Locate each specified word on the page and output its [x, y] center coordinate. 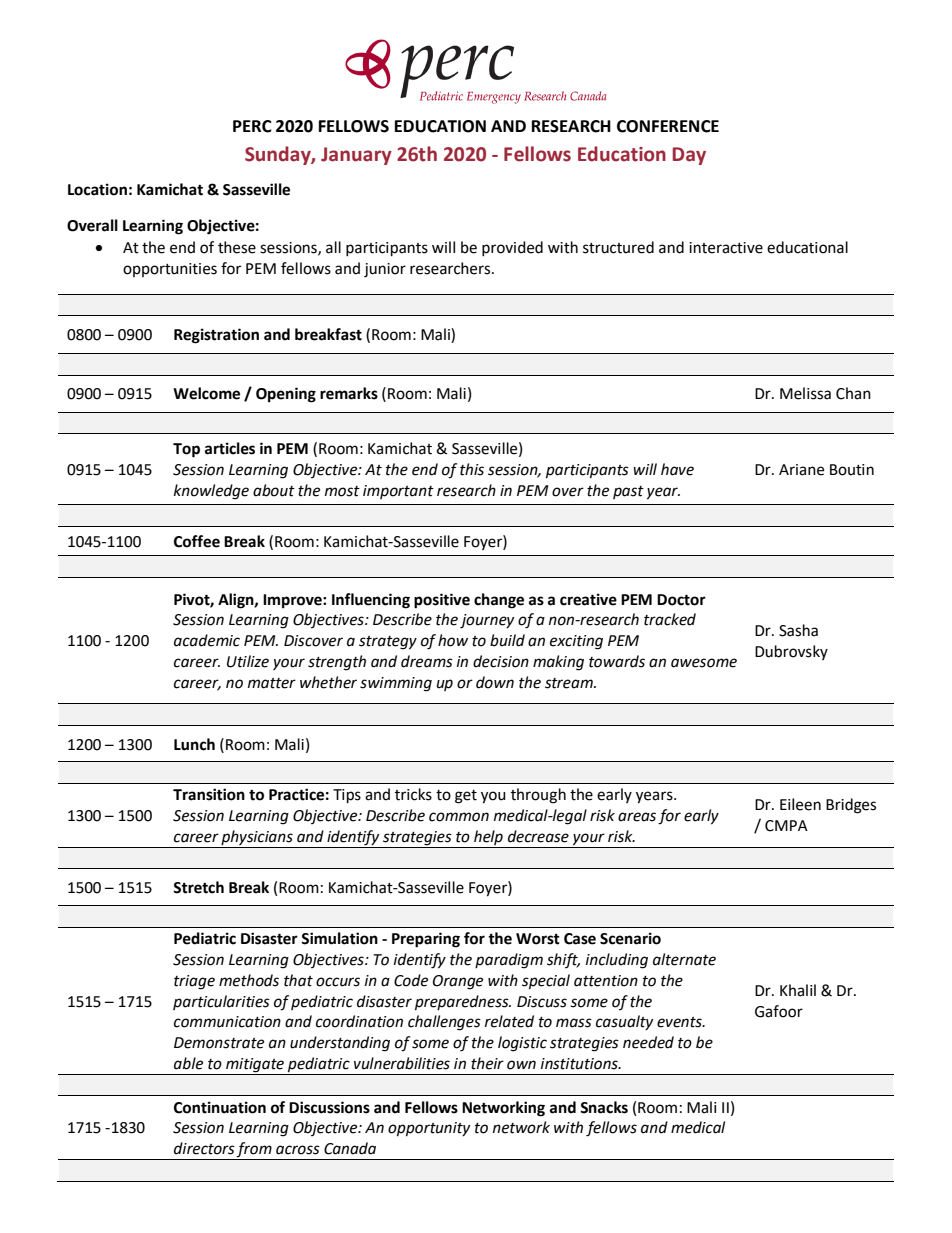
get [466, 797]
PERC [252, 126]
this [472, 469]
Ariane [801, 470]
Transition [209, 794]
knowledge [211, 492]
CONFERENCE [668, 126]
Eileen [800, 804]
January [356, 156]
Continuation [220, 1107]
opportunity [429, 1129]
